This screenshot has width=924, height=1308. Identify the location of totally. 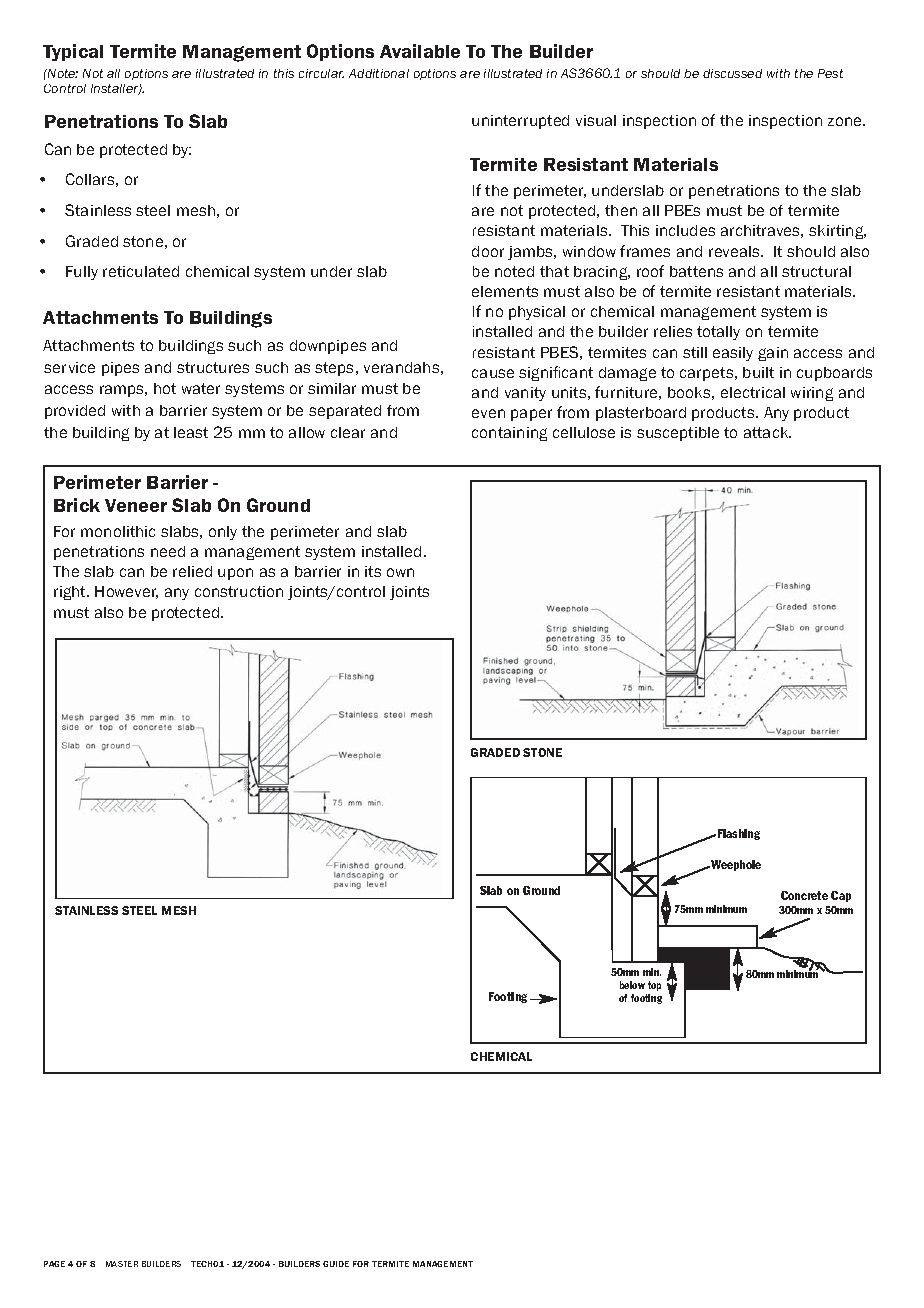
(718, 333).
